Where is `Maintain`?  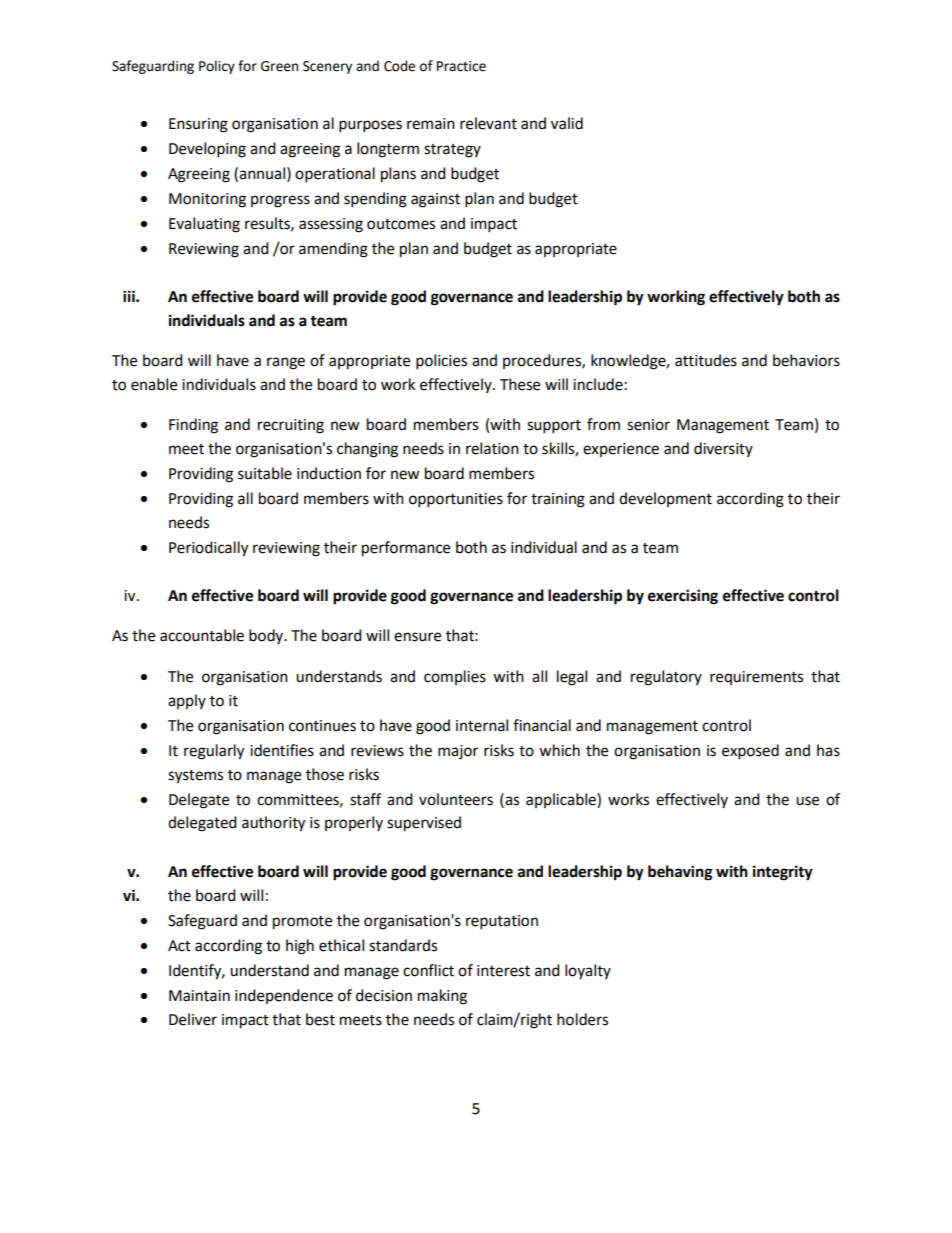 Maintain is located at coordinates (199, 996).
